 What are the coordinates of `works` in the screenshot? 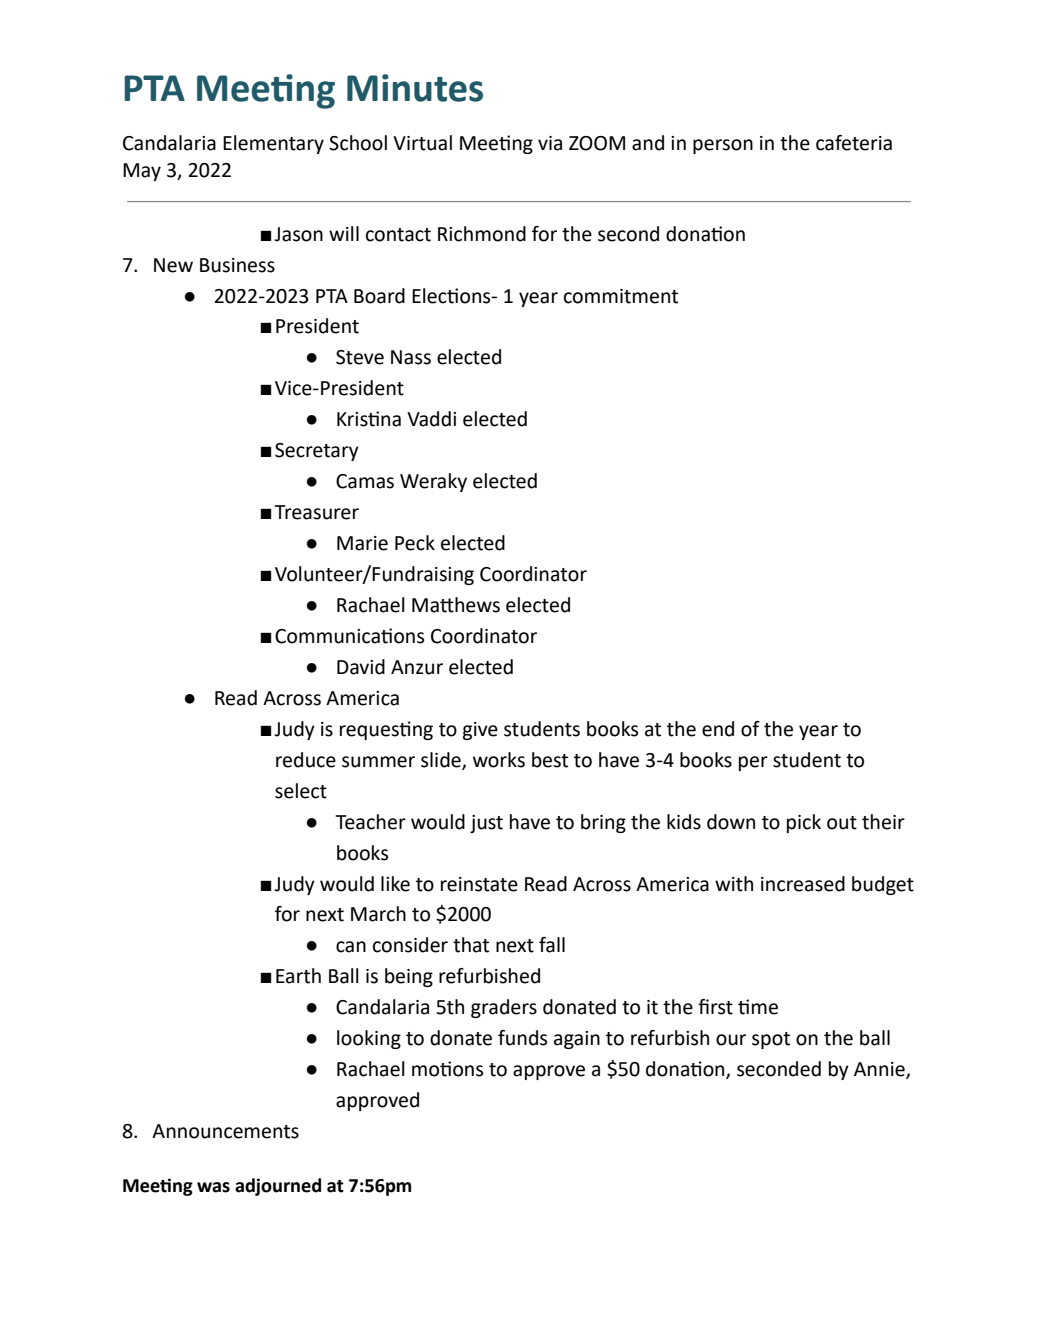 It's located at (499, 760).
